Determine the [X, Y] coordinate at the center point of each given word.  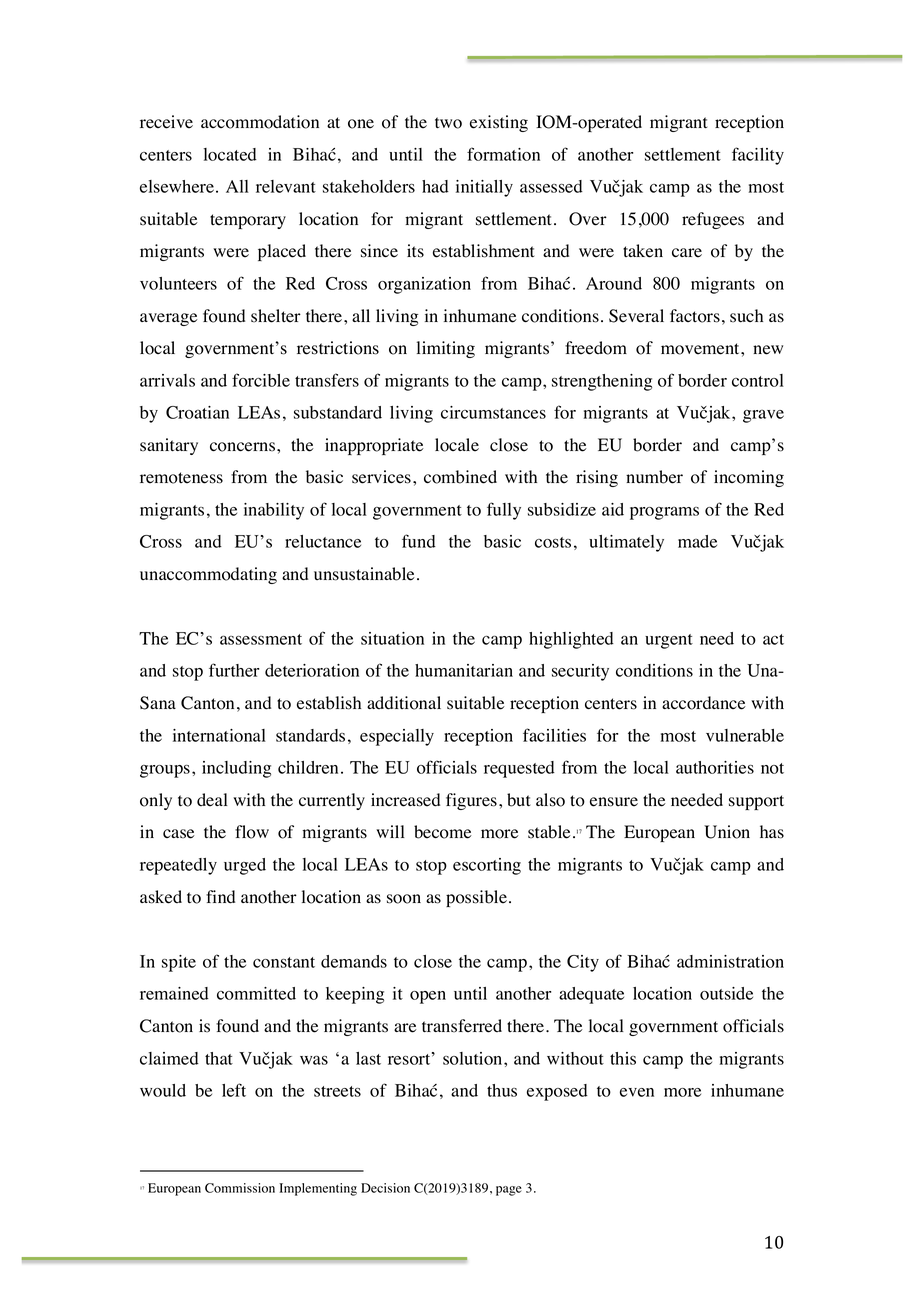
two [448, 123]
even [637, 1092]
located [230, 154]
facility [758, 156]
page [509, 1191]
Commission [240, 1188]
